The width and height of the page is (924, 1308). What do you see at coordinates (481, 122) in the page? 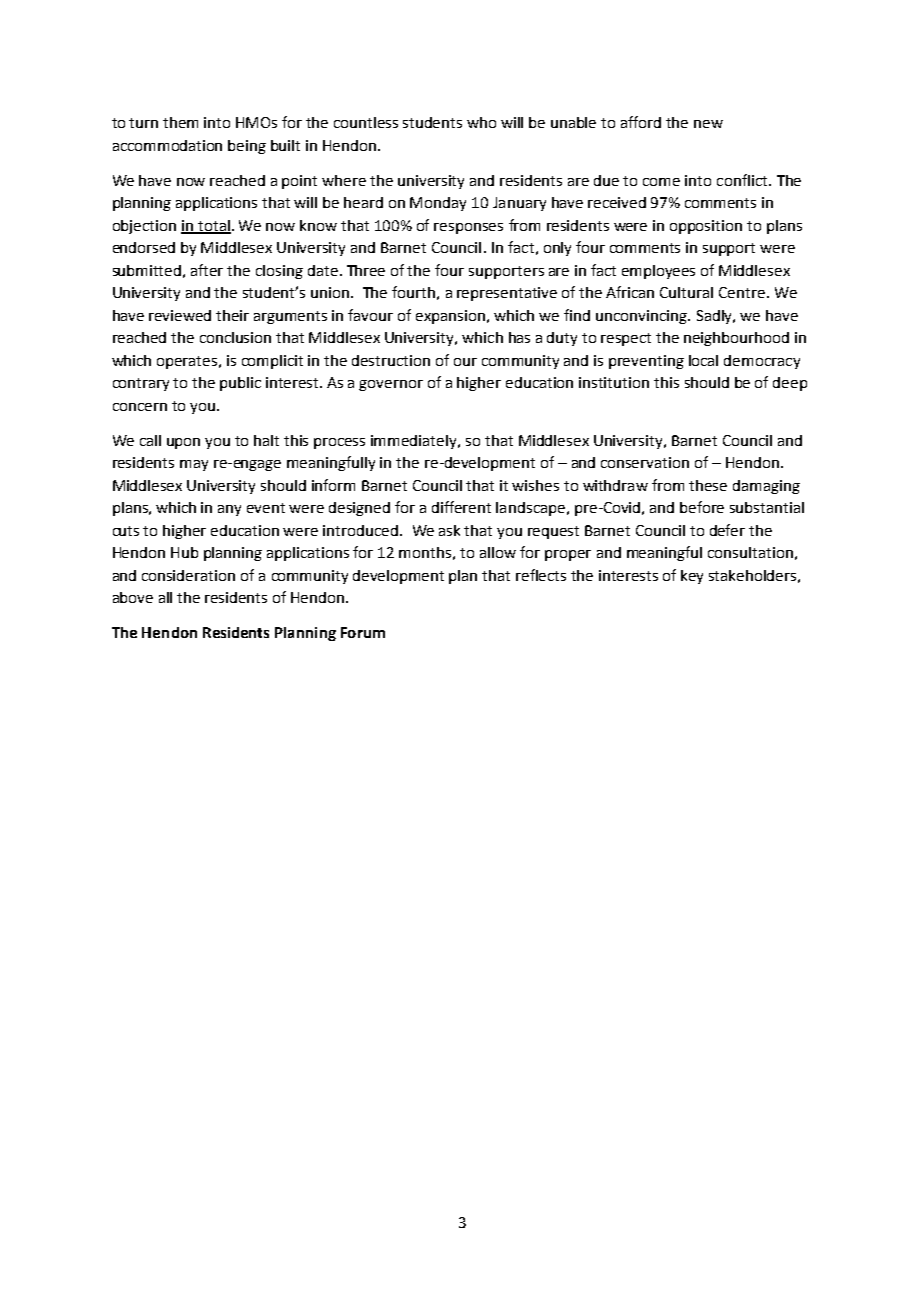
I see `who` at bounding box center [481, 122].
